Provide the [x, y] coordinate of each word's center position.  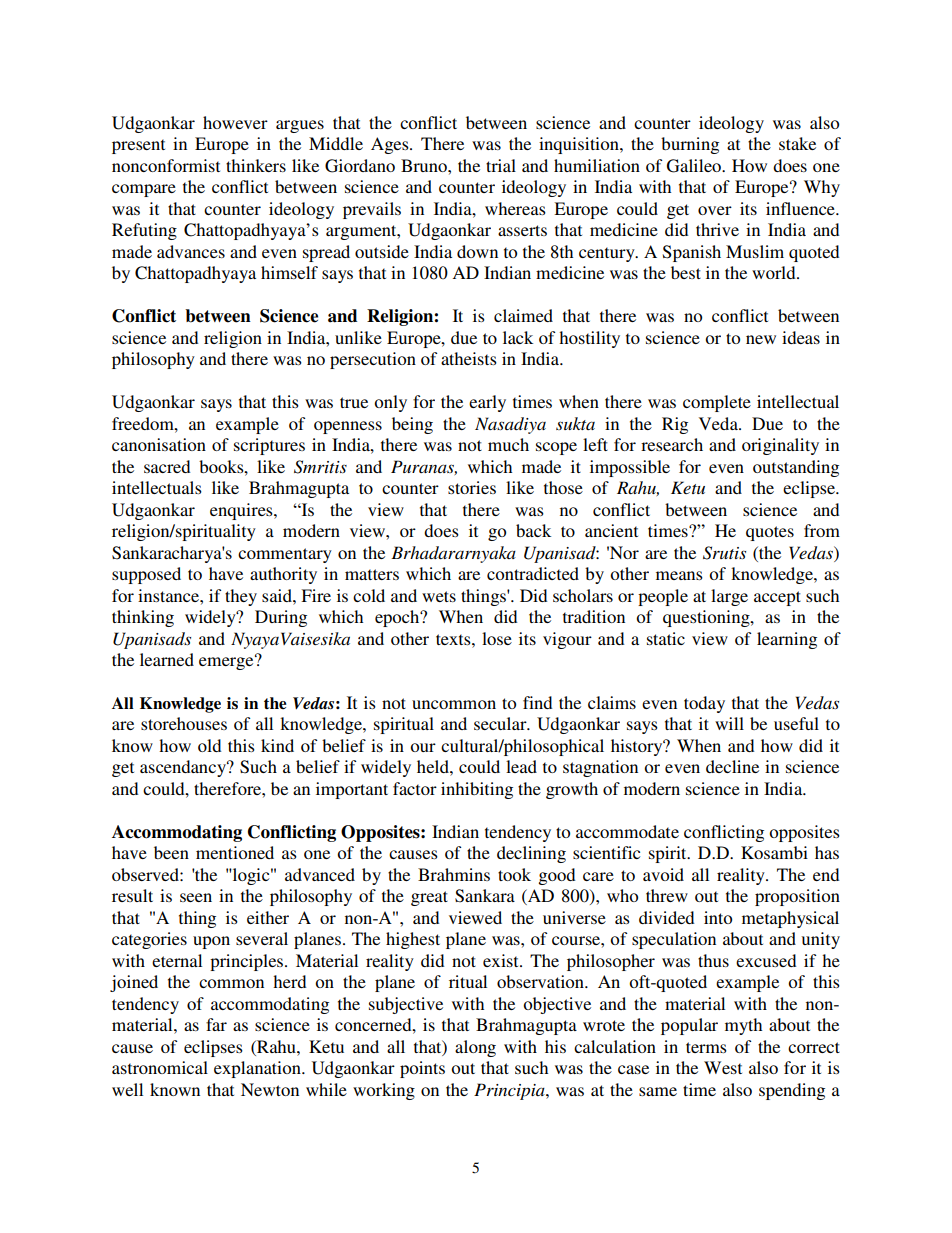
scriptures [269, 446]
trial [501, 165]
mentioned [235, 852]
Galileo [695, 166]
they [241, 597]
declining [531, 854]
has [827, 852]
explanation [258, 1069]
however [235, 122]
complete [717, 403]
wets [439, 596]
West [723, 1067]
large [729, 597]
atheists [469, 358]
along [475, 1048]
